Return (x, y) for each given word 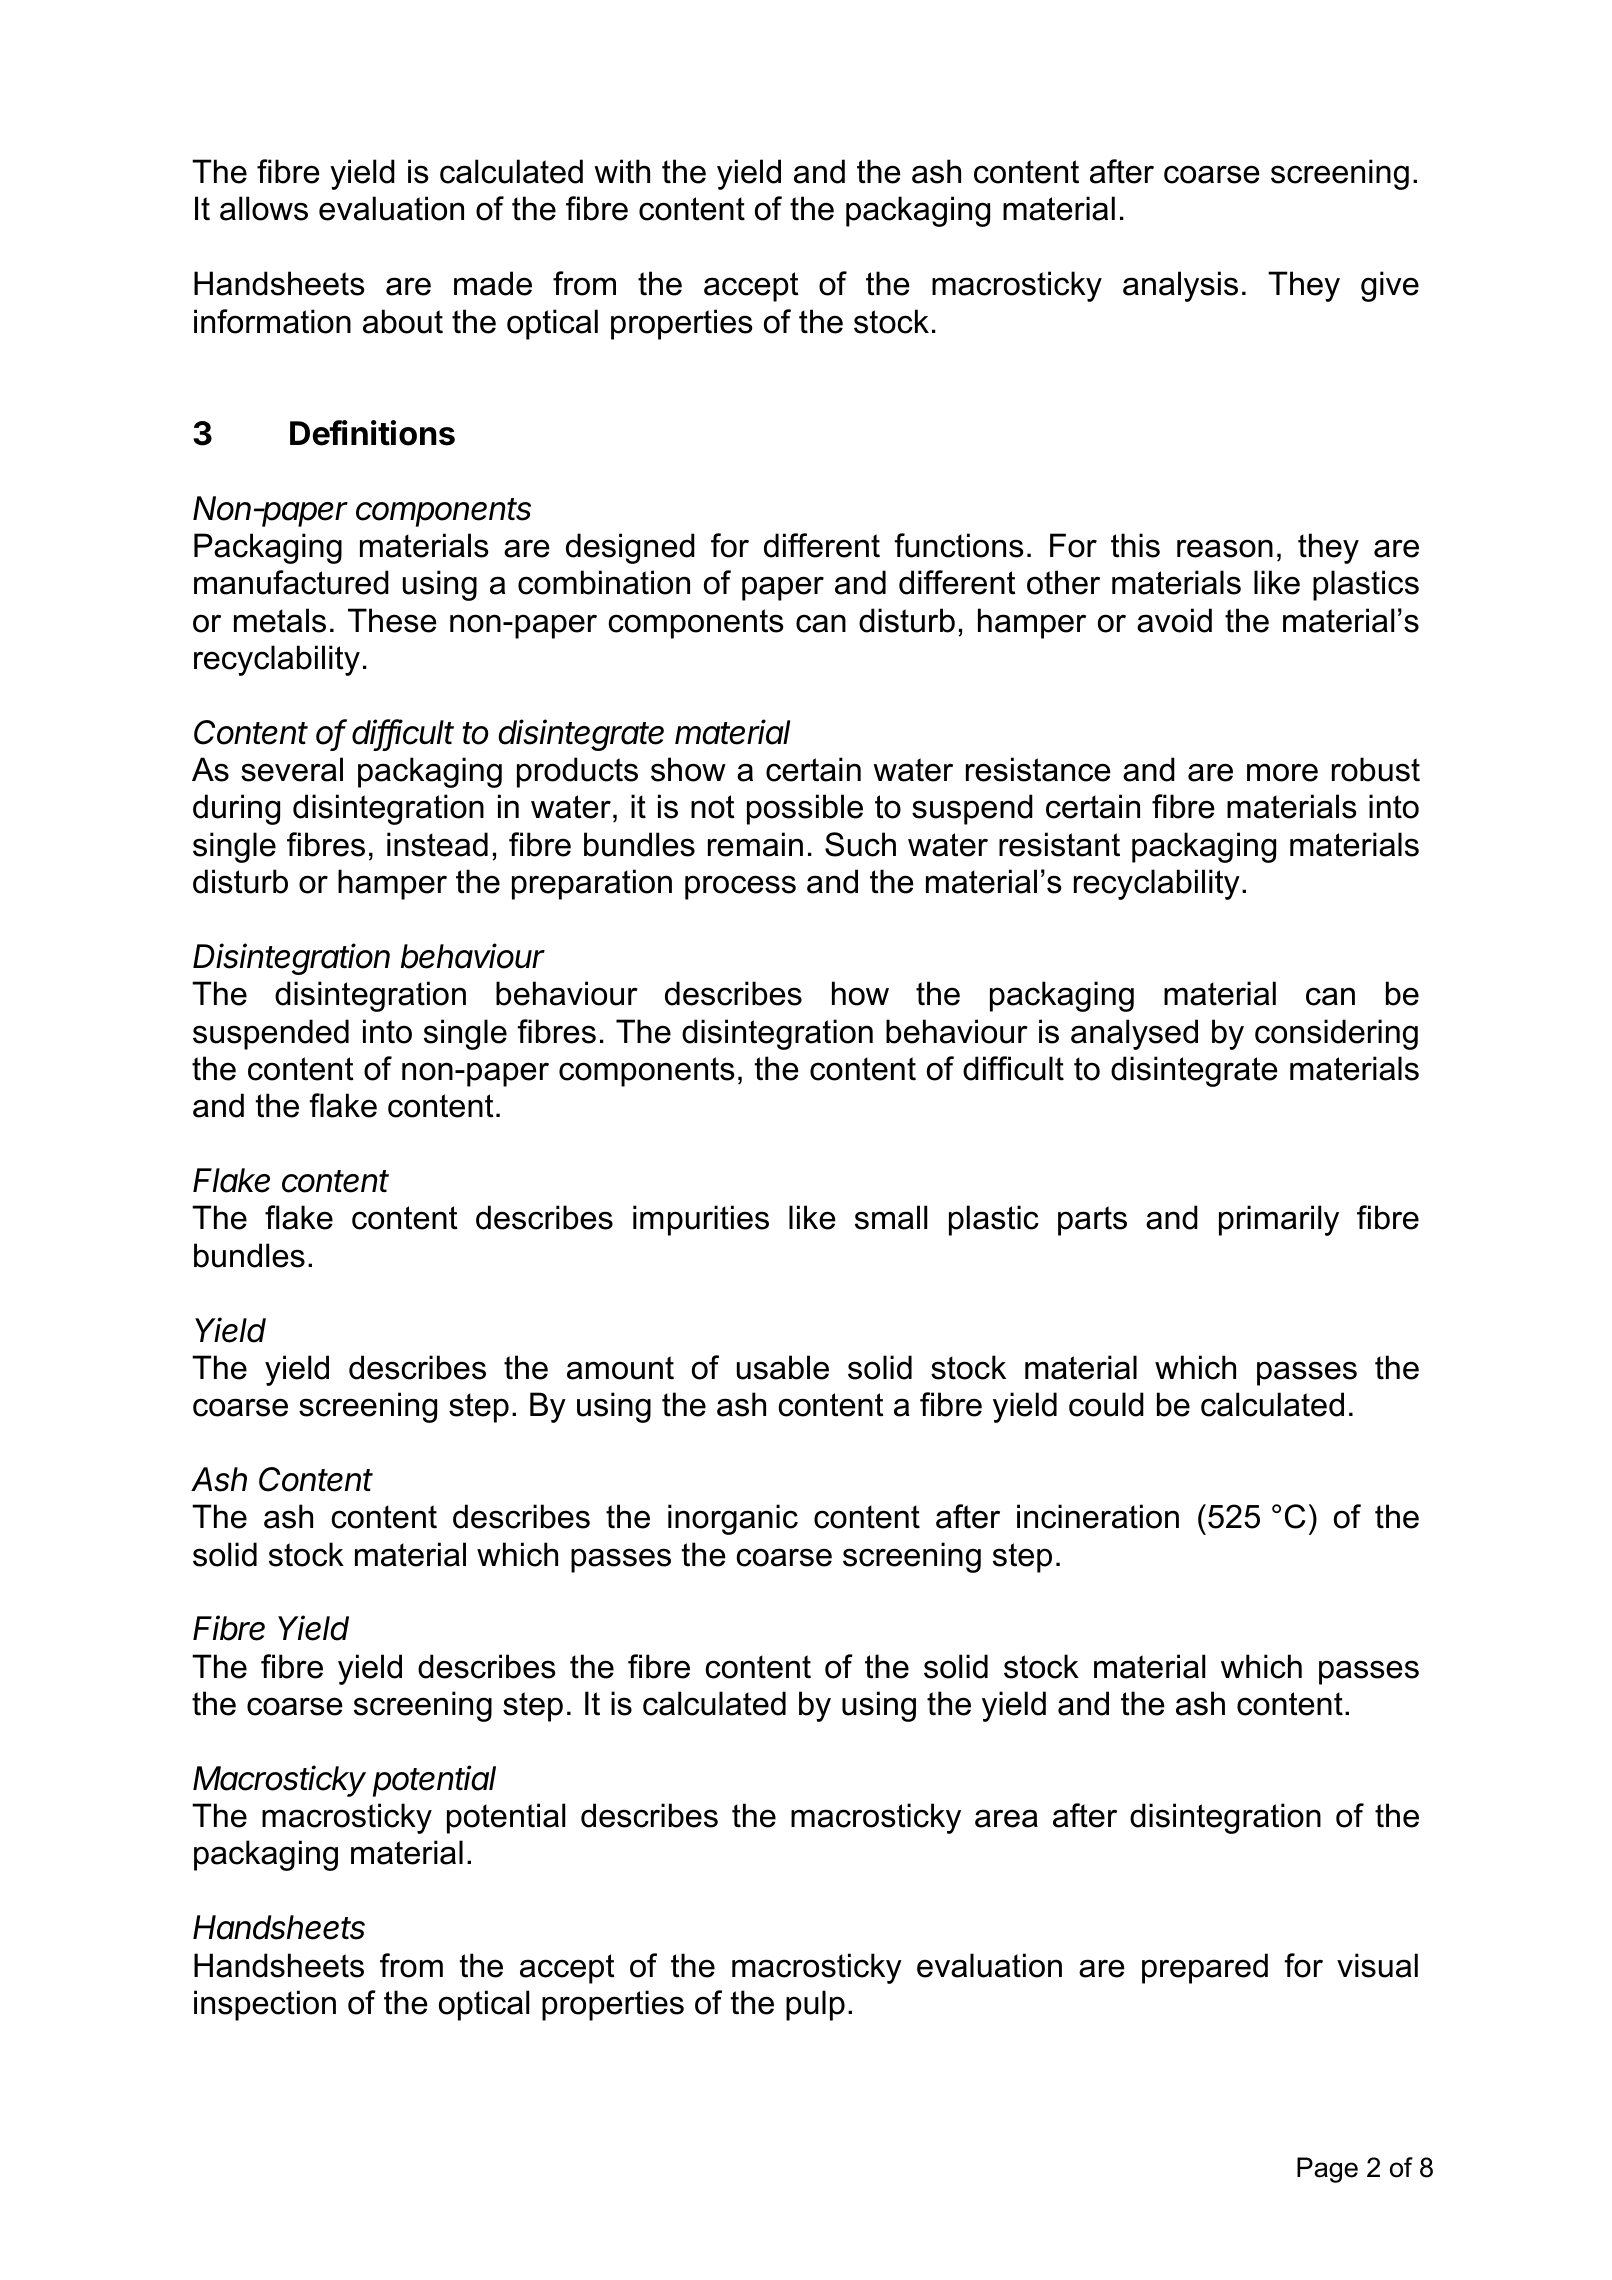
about (403, 321)
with (622, 171)
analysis (1180, 286)
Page (1327, 2170)
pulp (815, 2005)
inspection (265, 2005)
